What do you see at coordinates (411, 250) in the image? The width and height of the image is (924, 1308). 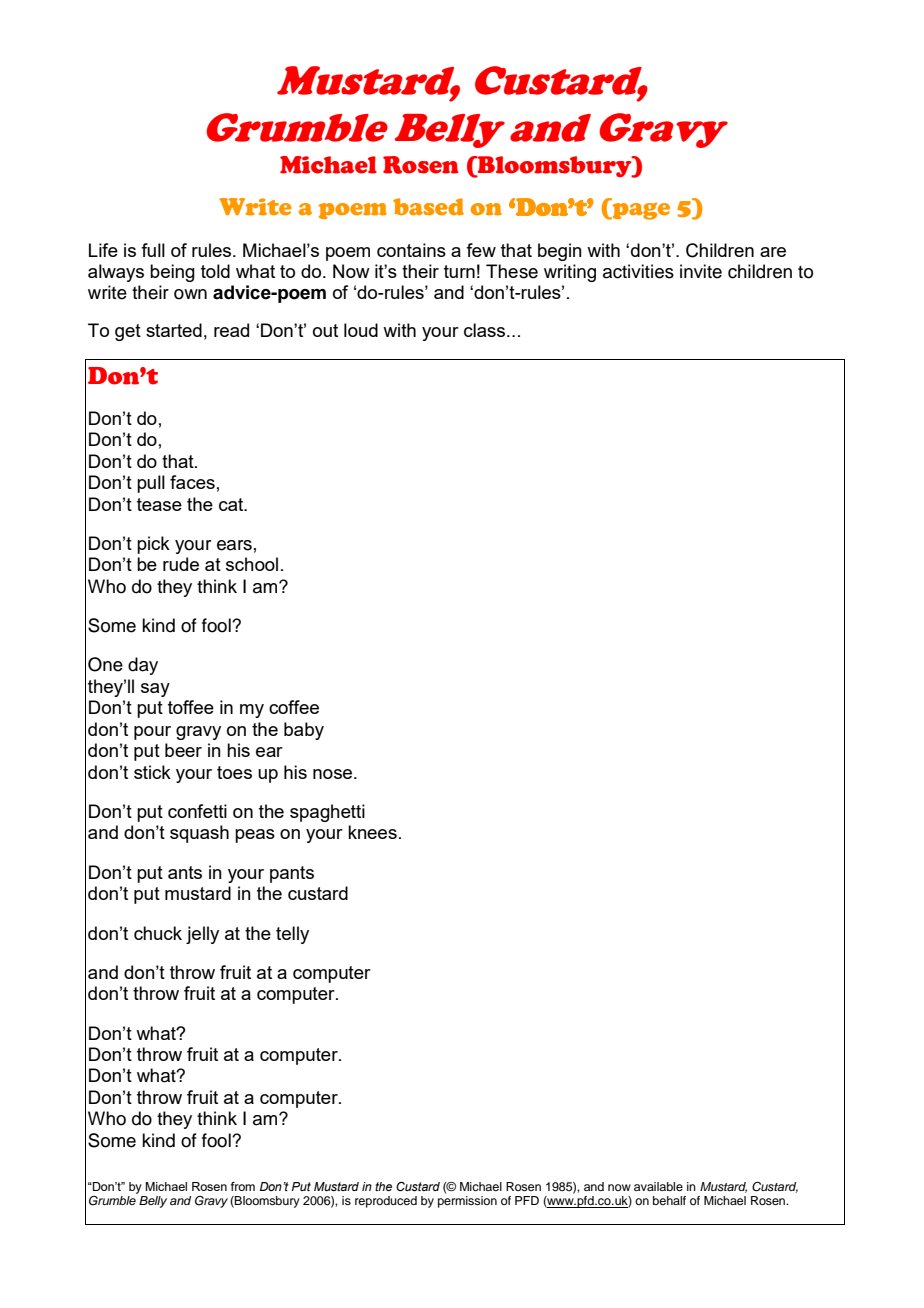 I see `contains` at bounding box center [411, 250].
